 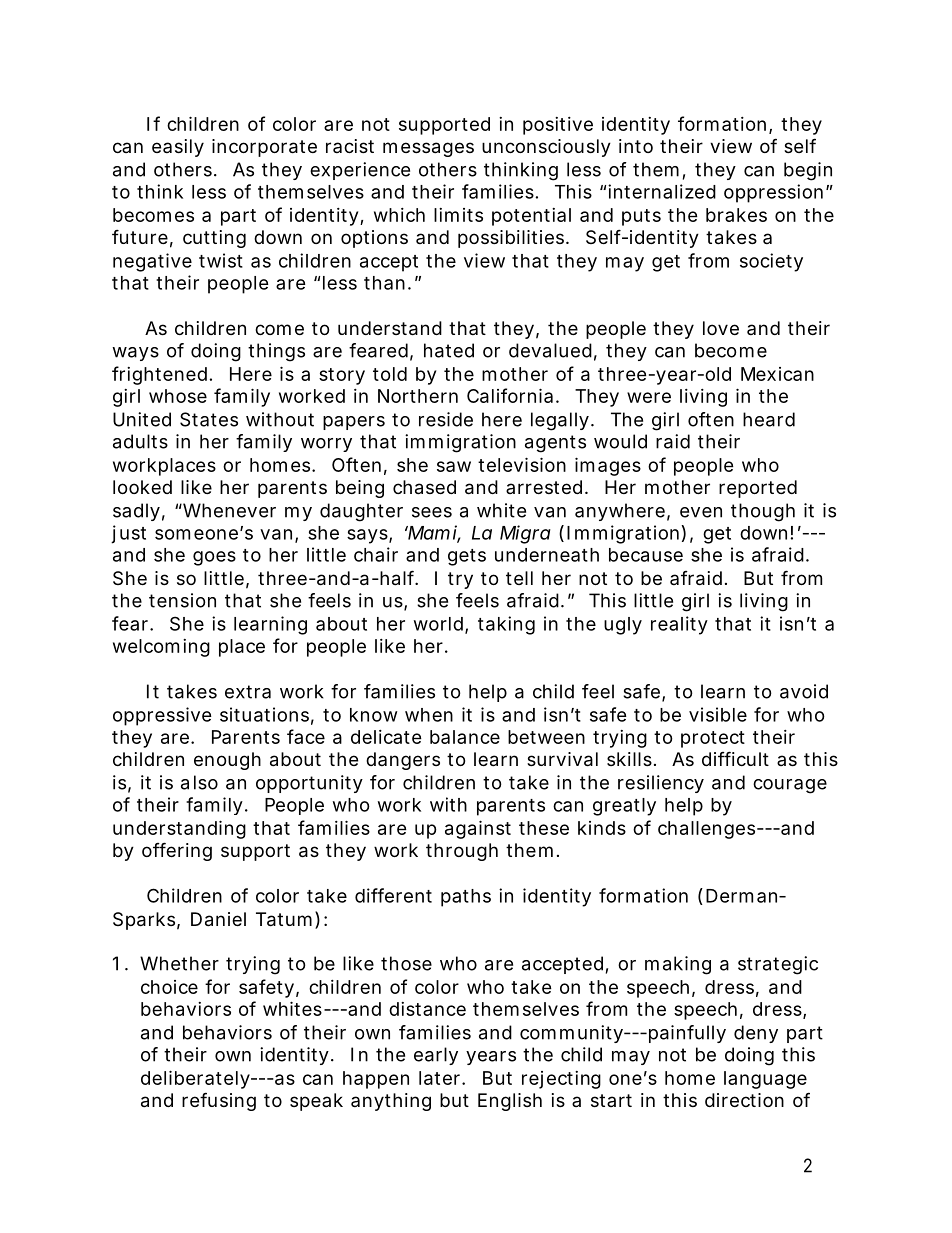 What do you see at coordinates (178, 148) in the screenshot?
I see `easily` at bounding box center [178, 148].
